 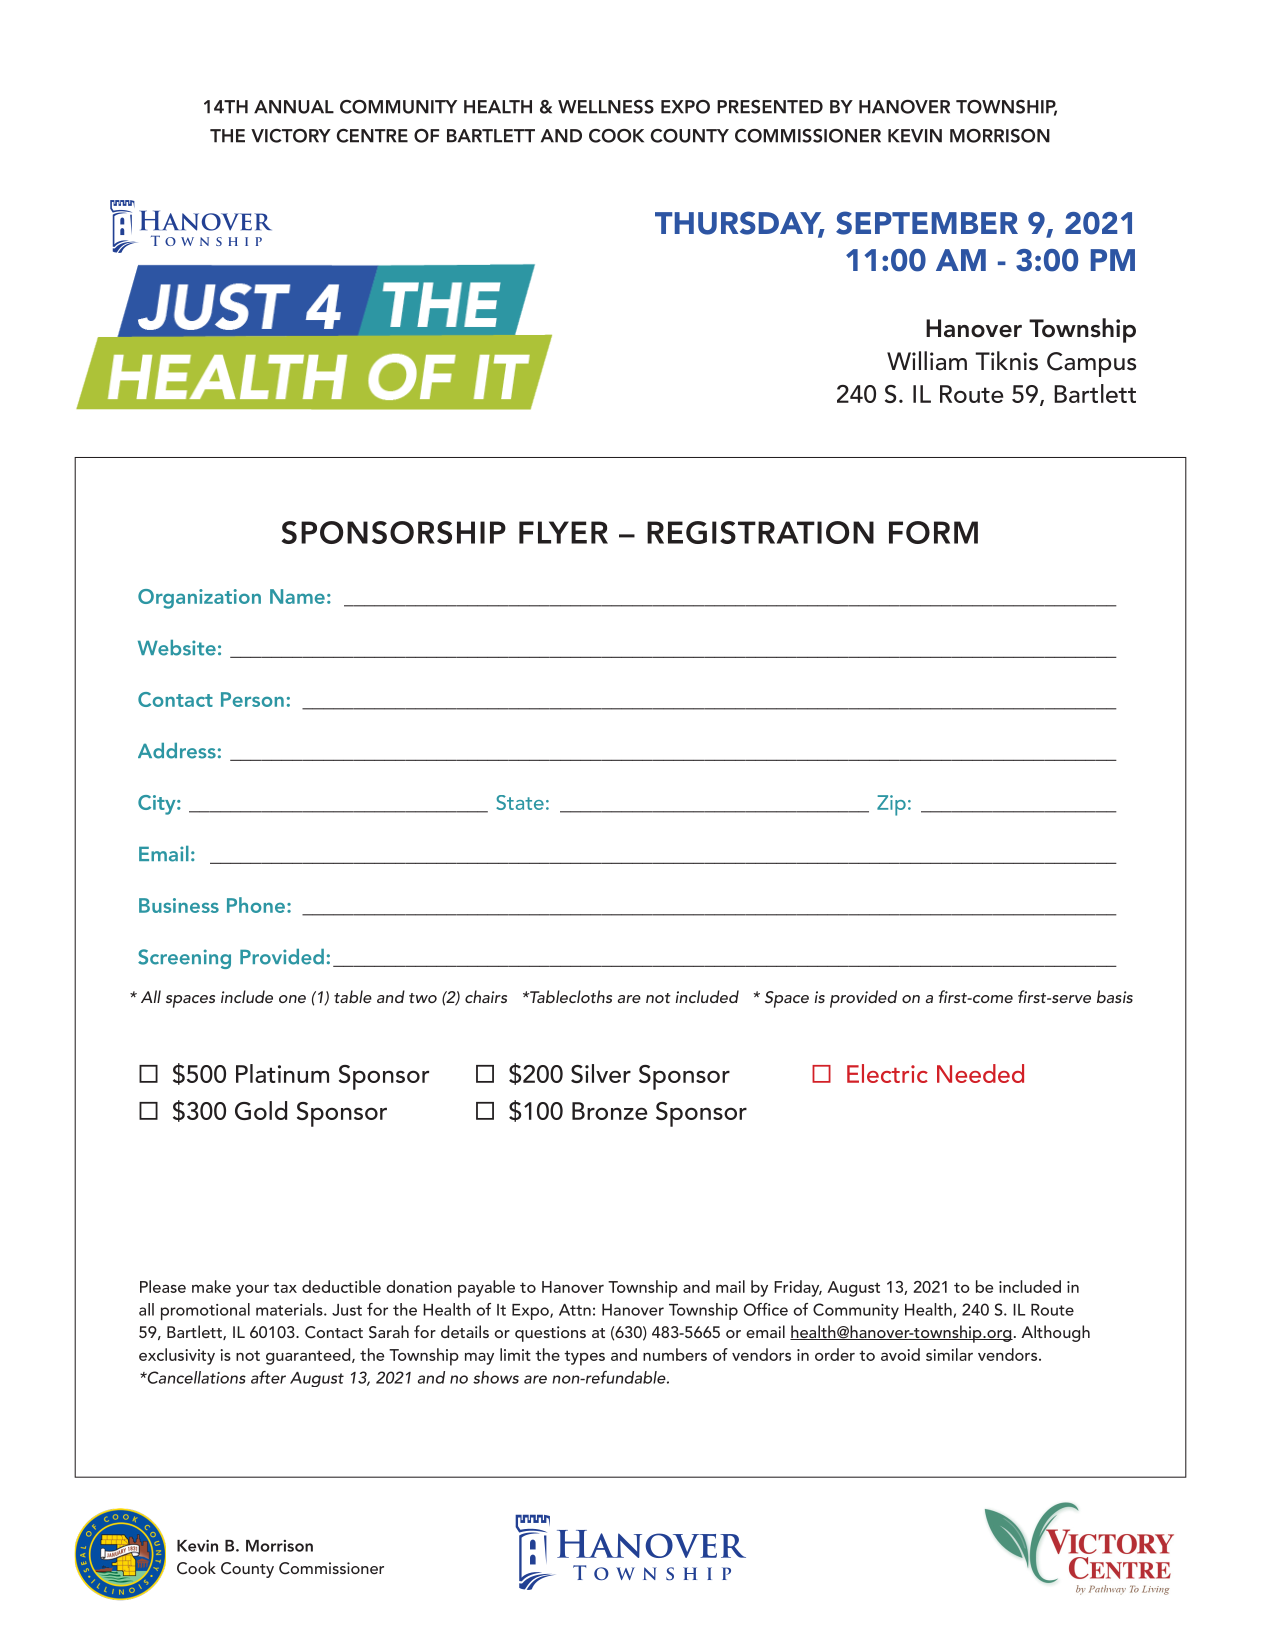 I want to click on Organization, so click(x=199, y=599).
